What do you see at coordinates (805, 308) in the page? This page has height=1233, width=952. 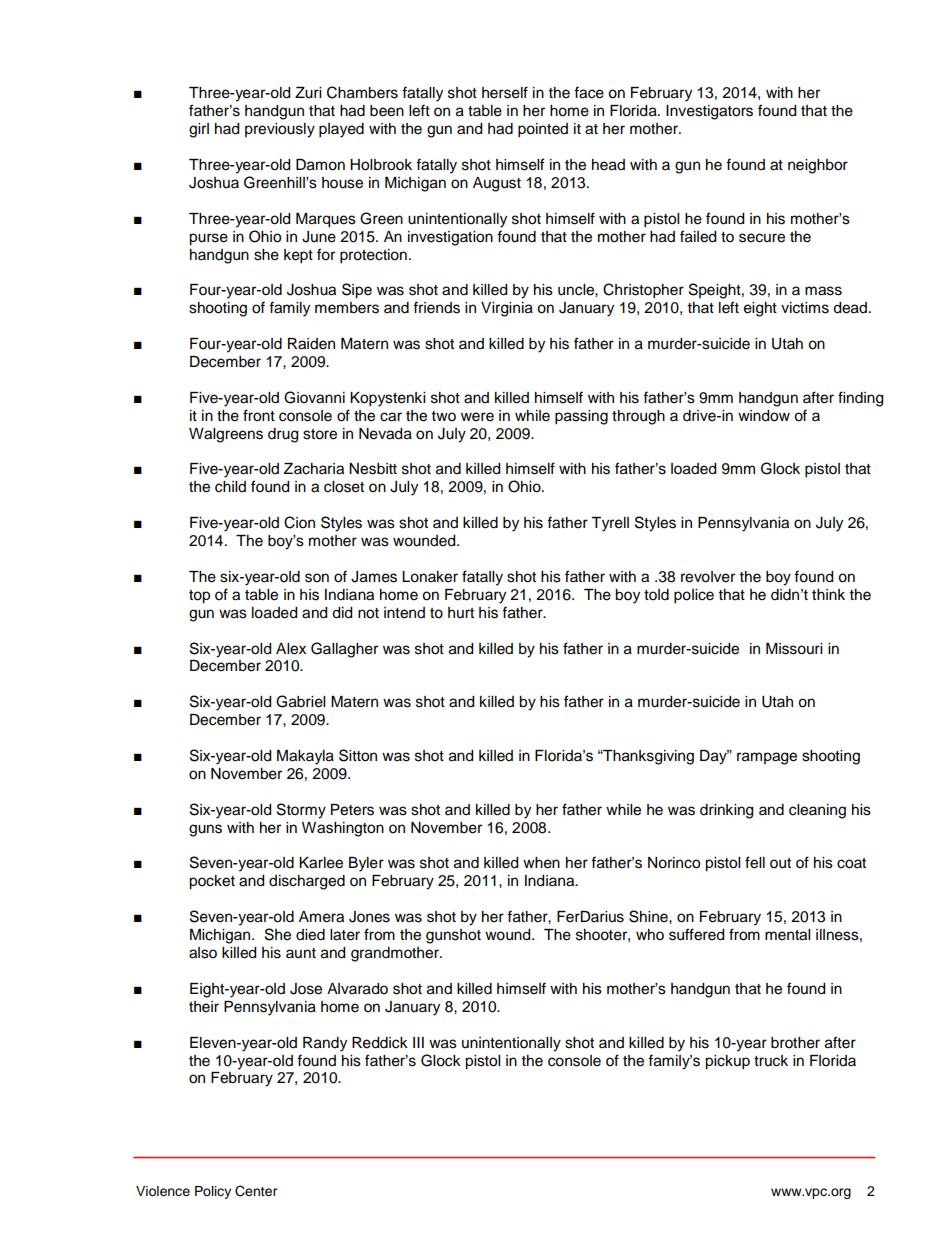 I see `victims` at bounding box center [805, 308].
